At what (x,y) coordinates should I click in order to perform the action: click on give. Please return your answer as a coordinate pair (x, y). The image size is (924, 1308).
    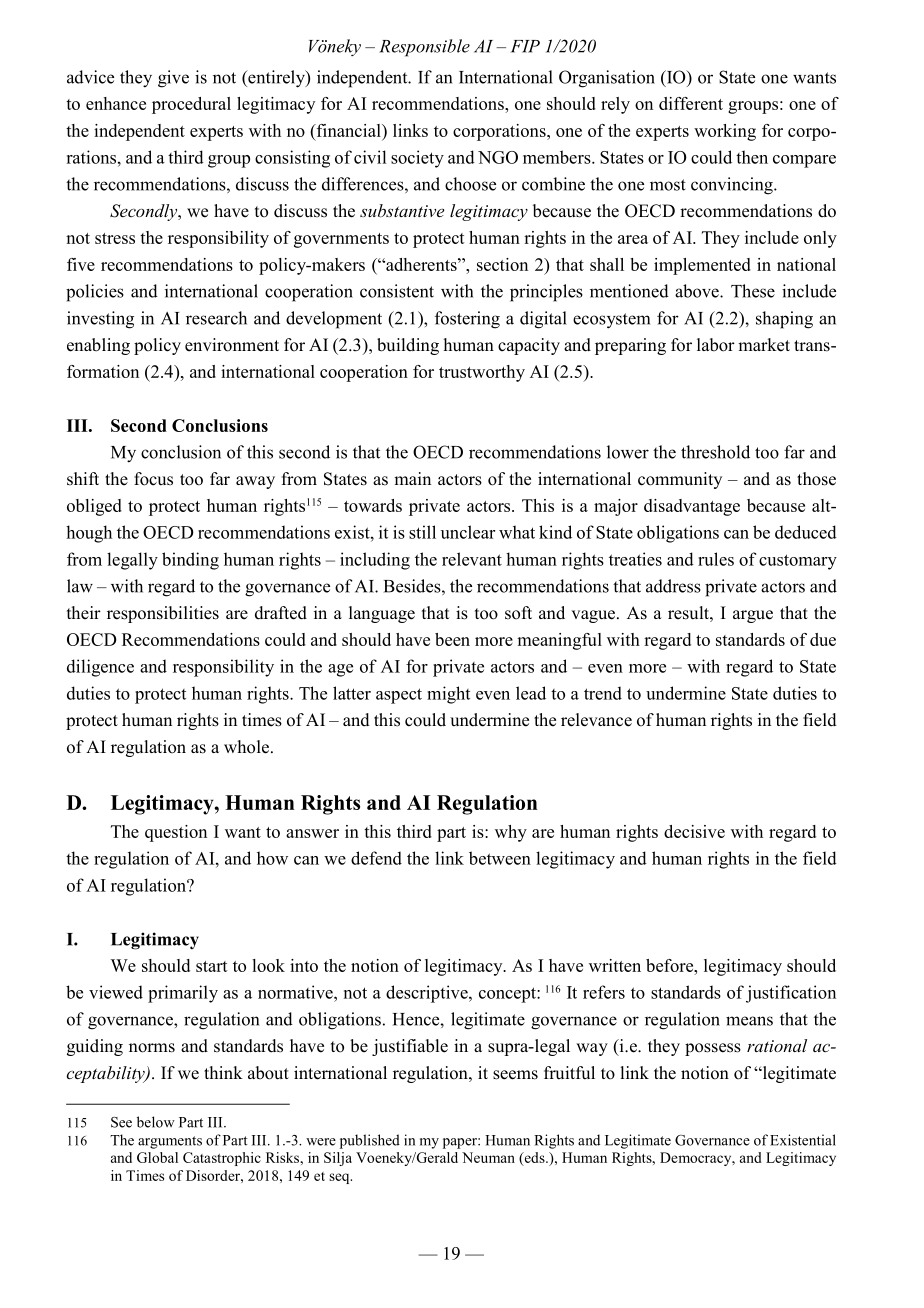
    Looking at the image, I should click on (173, 79).
